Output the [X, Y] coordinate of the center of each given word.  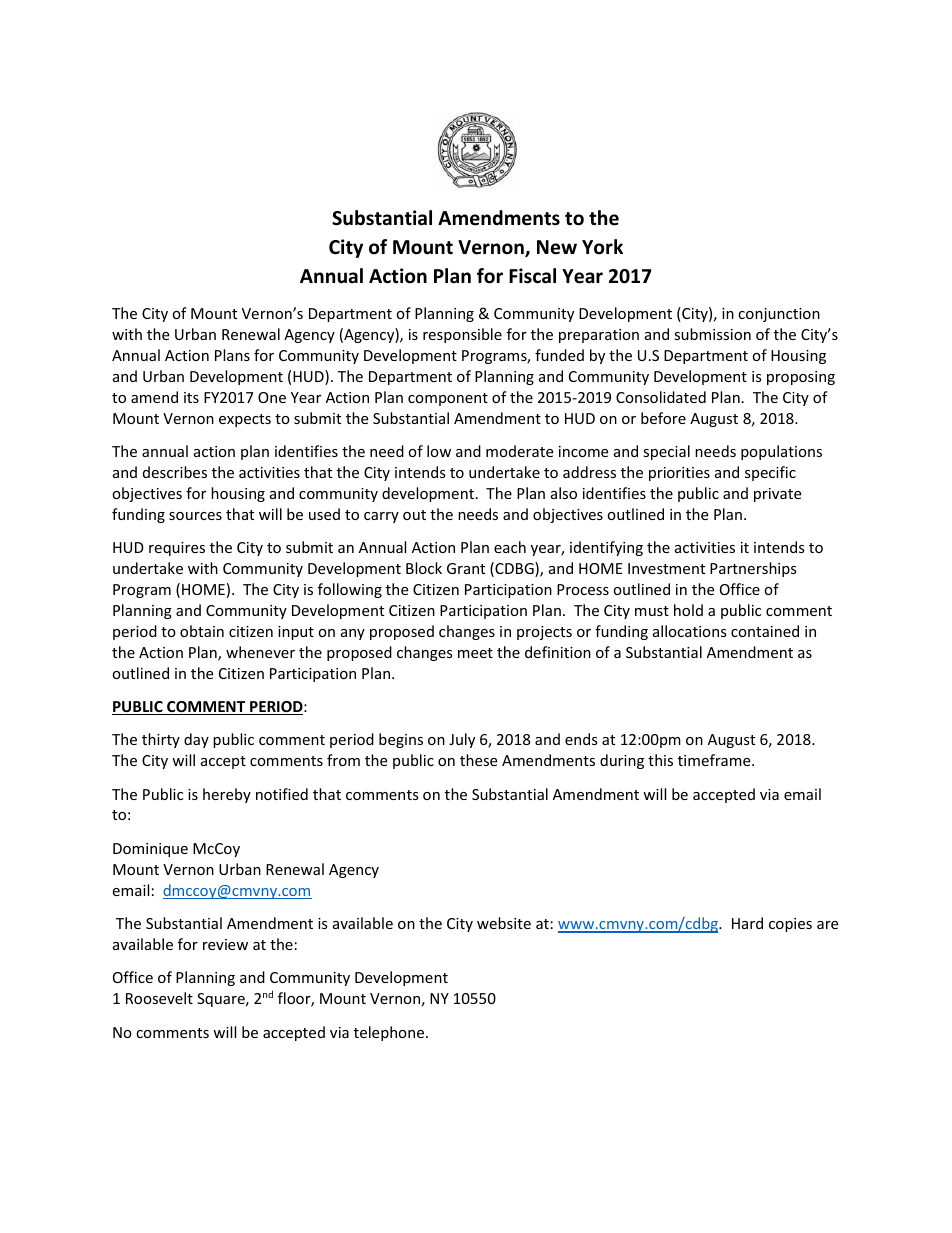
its [191, 397]
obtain [202, 631]
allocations [690, 631]
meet [475, 653]
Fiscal [532, 276]
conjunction [779, 315]
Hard [747, 923]
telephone [390, 1033]
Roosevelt [159, 998]
